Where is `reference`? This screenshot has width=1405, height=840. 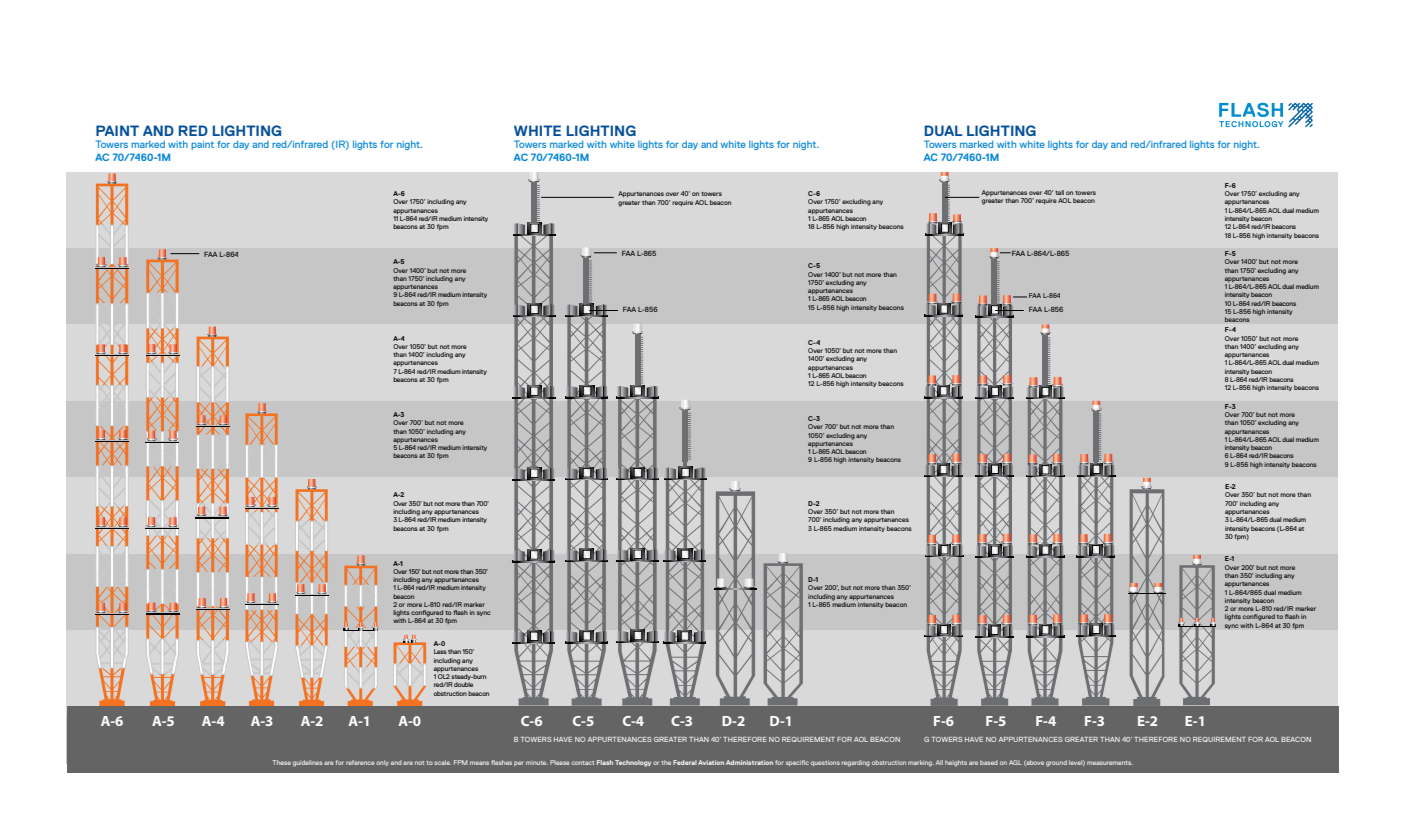
reference is located at coordinates (360, 762).
